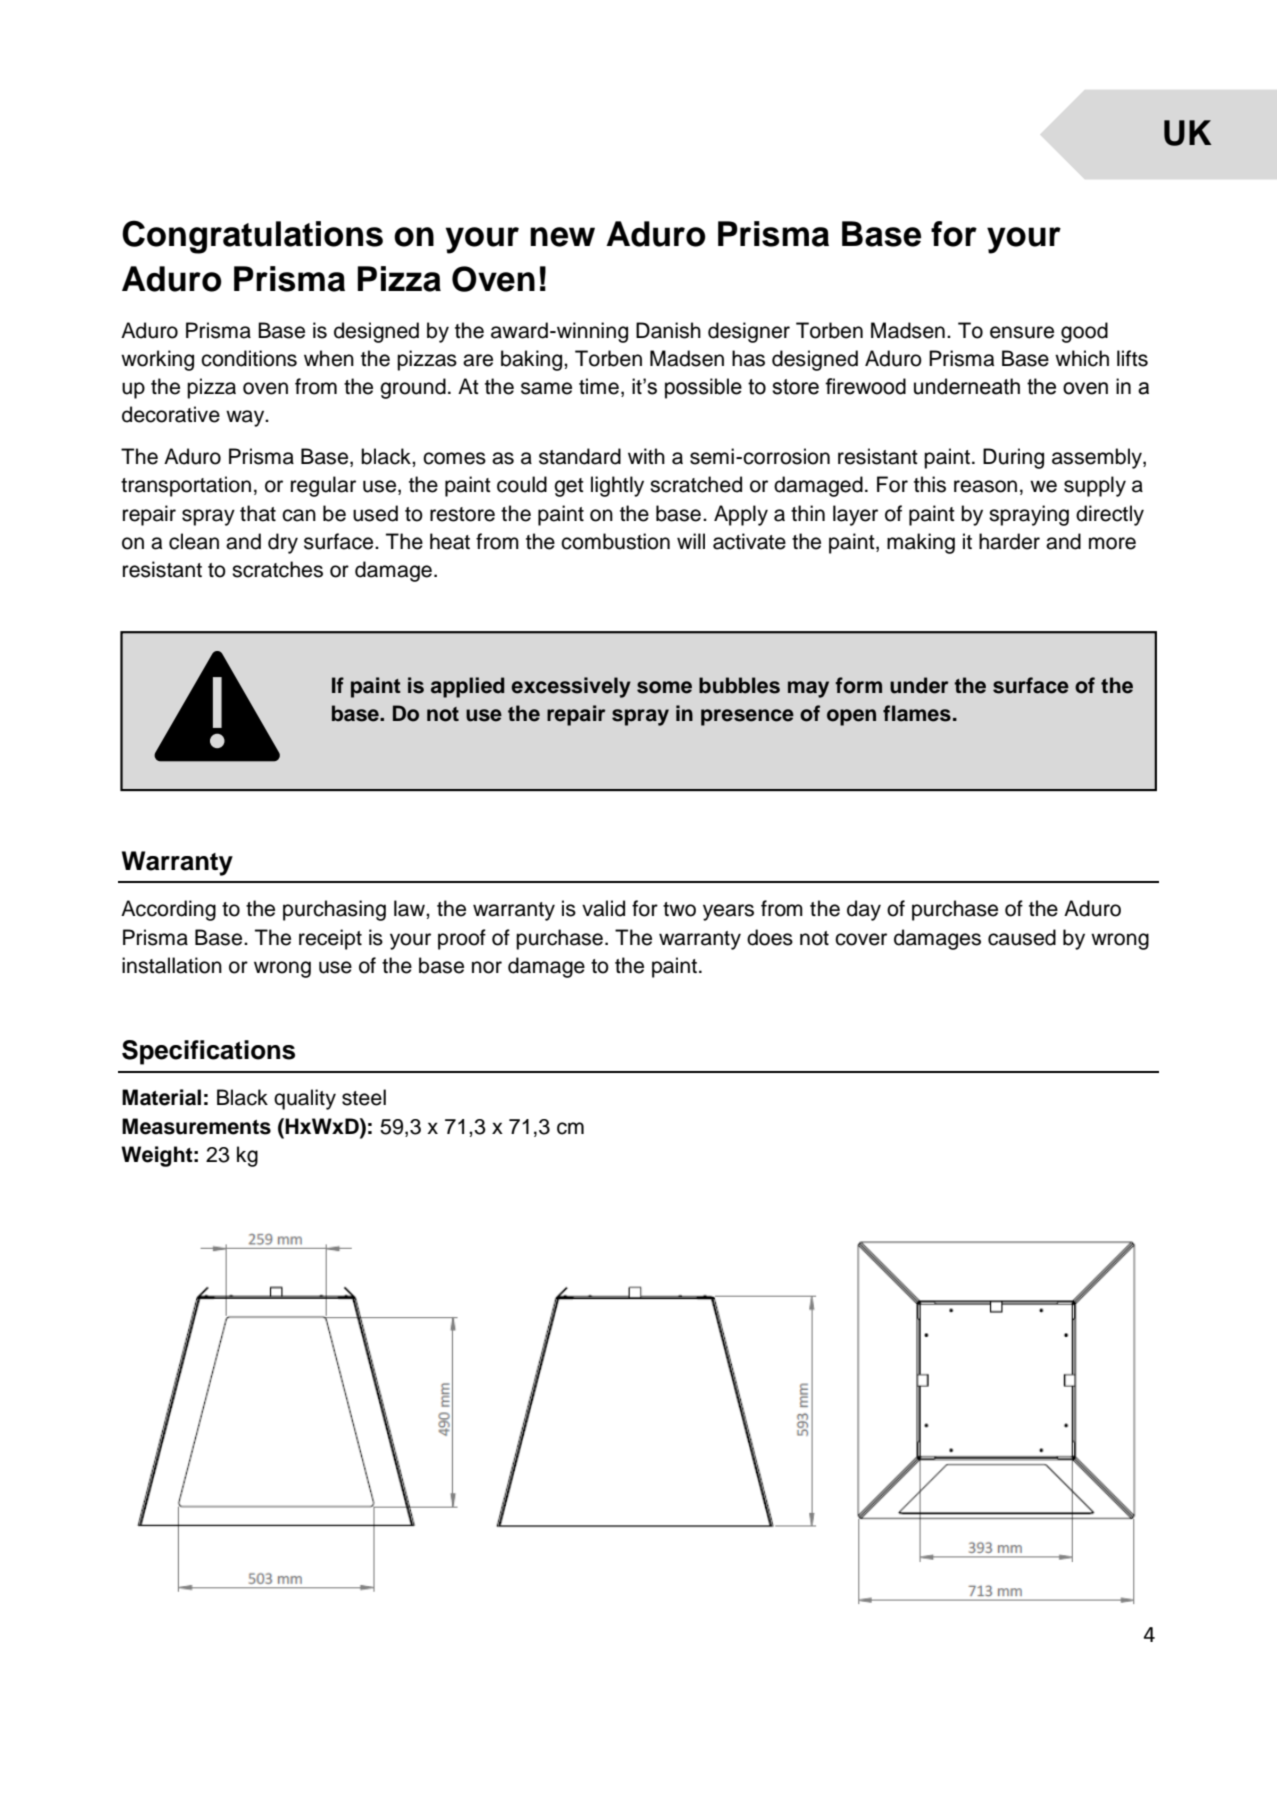 The width and height of the screenshot is (1277, 1806). I want to click on applied, so click(467, 687).
